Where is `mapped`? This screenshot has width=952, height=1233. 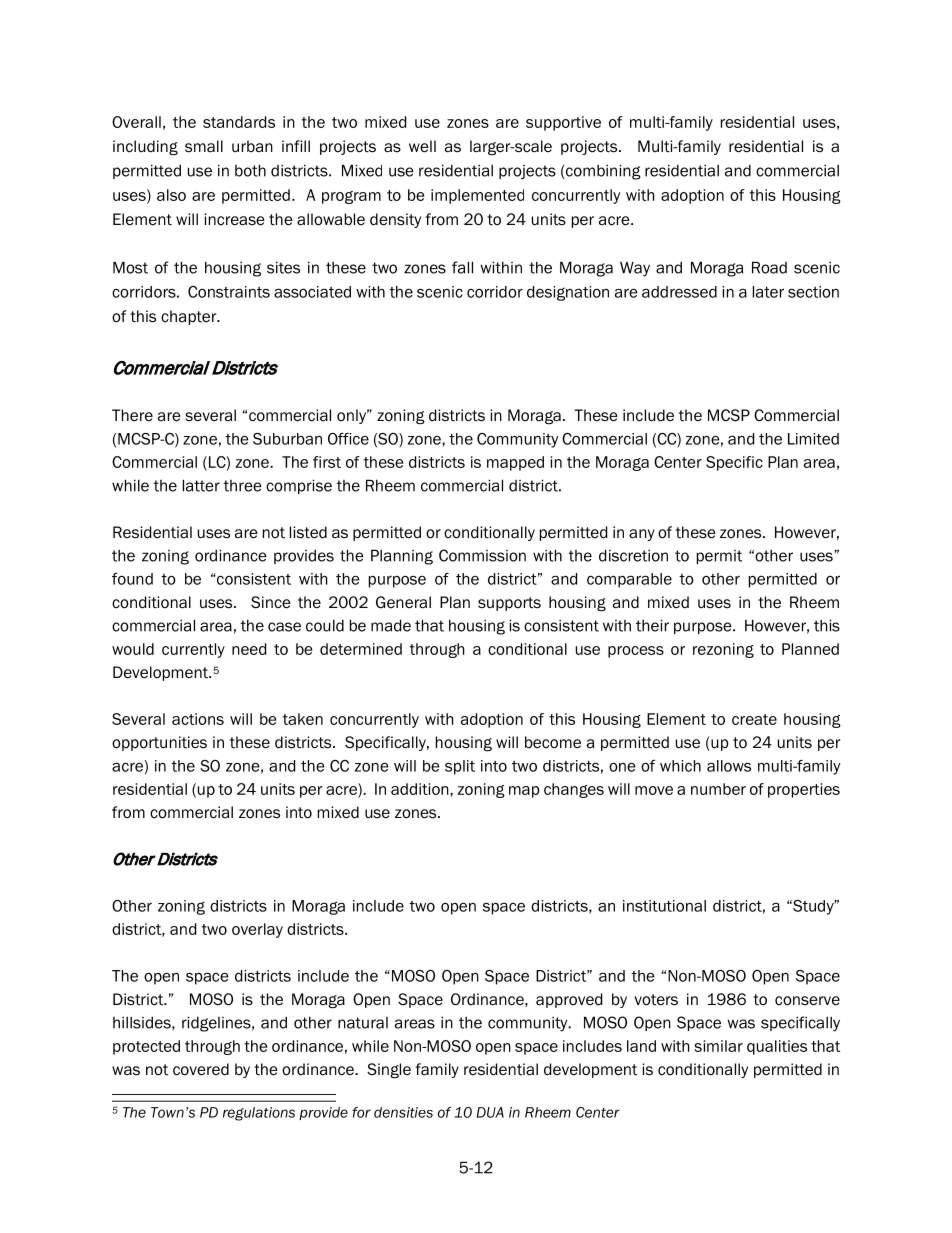 mapped is located at coordinates (515, 463).
